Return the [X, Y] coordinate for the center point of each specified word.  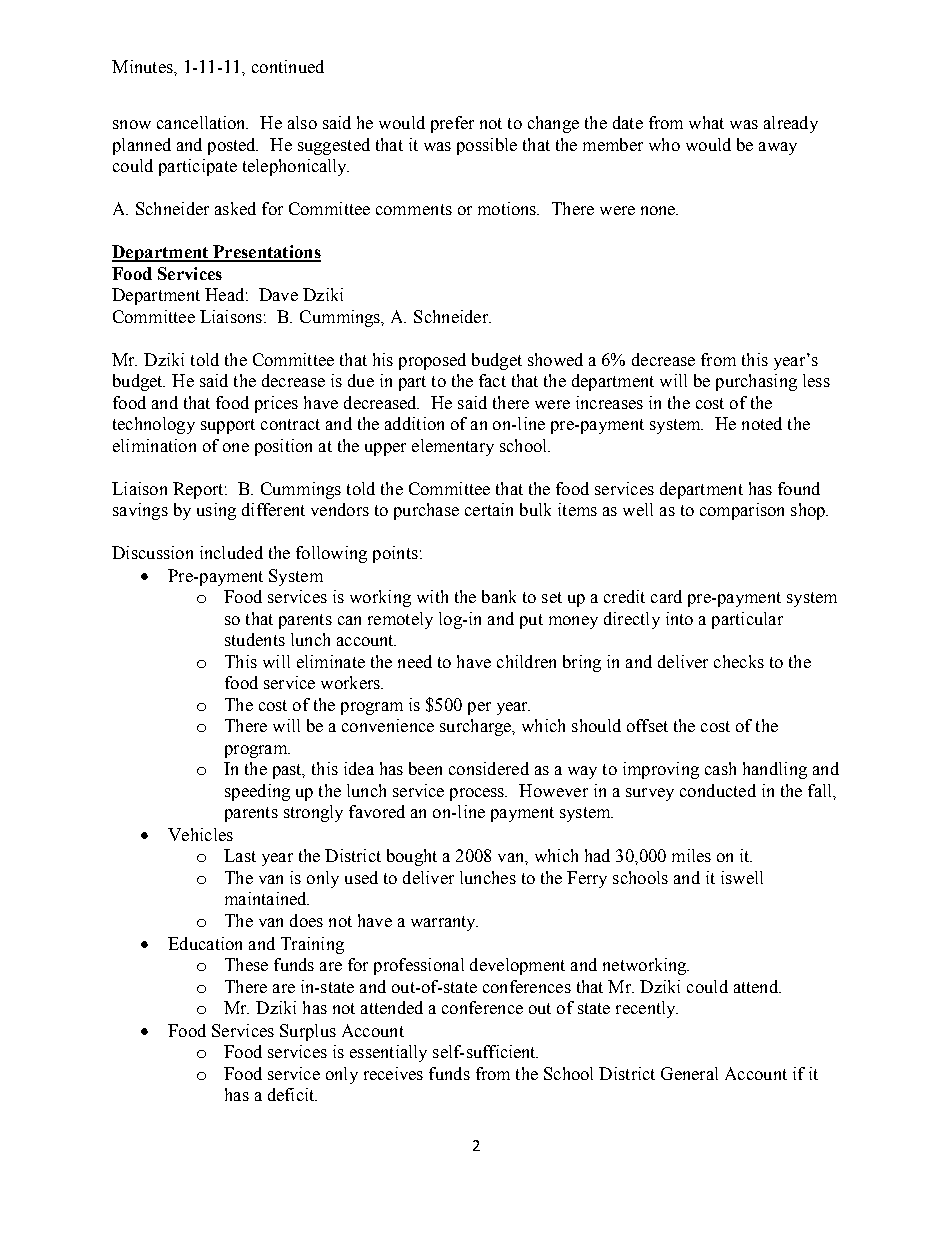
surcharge [477, 727]
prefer [452, 124]
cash [720, 768]
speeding [257, 792]
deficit [292, 1094]
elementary [453, 447]
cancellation [202, 122]
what [706, 122]
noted [762, 423]
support [228, 426]
